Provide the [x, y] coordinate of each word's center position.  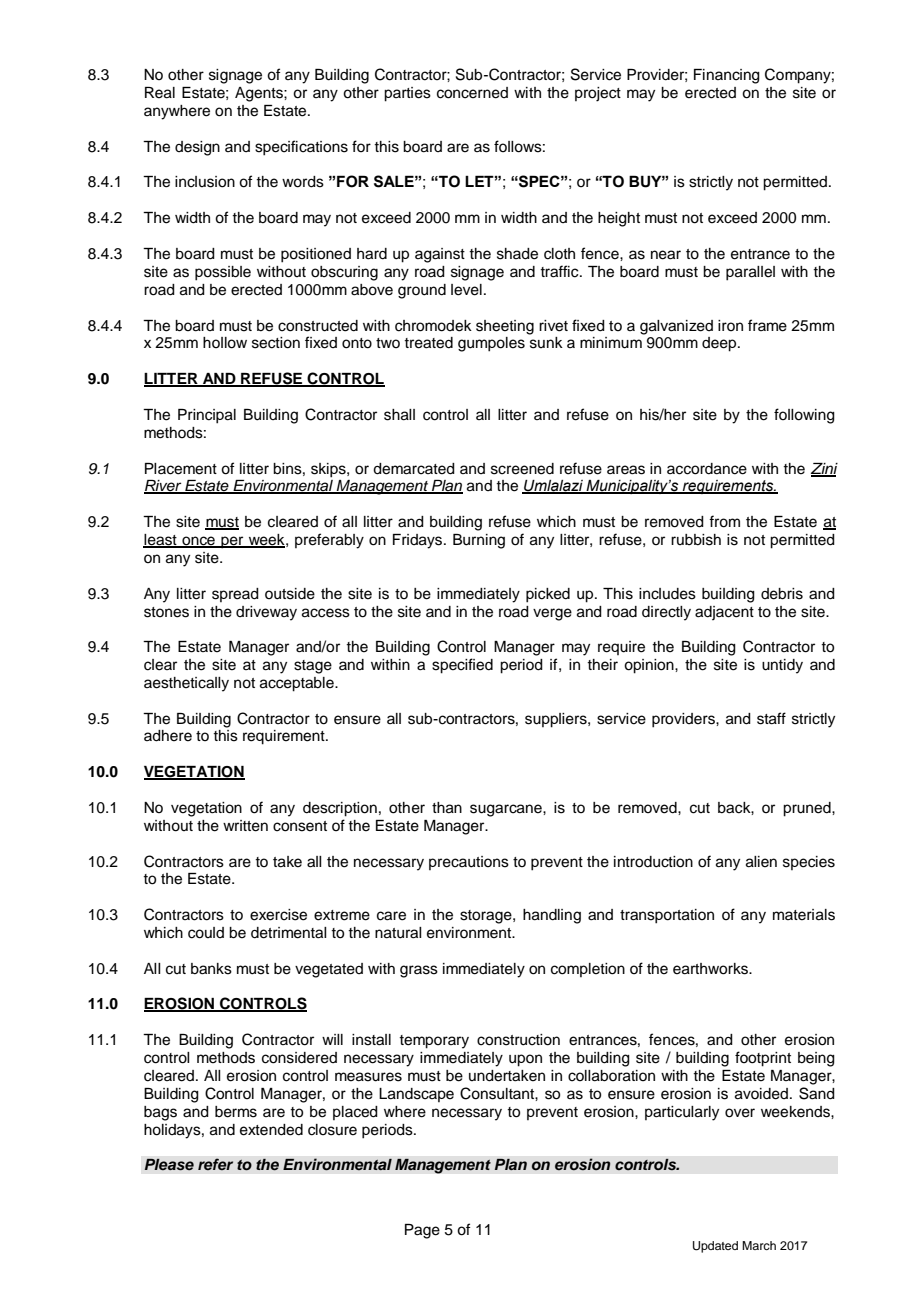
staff [771, 718]
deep [720, 344]
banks [211, 969]
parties [407, 94]
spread [235, 595]
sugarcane [507, 810]
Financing [727, 76]
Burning [479, 541]
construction [518, 1040]
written [245, 826]
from [724, 521]
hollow [225, 343]
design [197, 148]
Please [169, 1164]
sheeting [505, 327]
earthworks [712, 969]
